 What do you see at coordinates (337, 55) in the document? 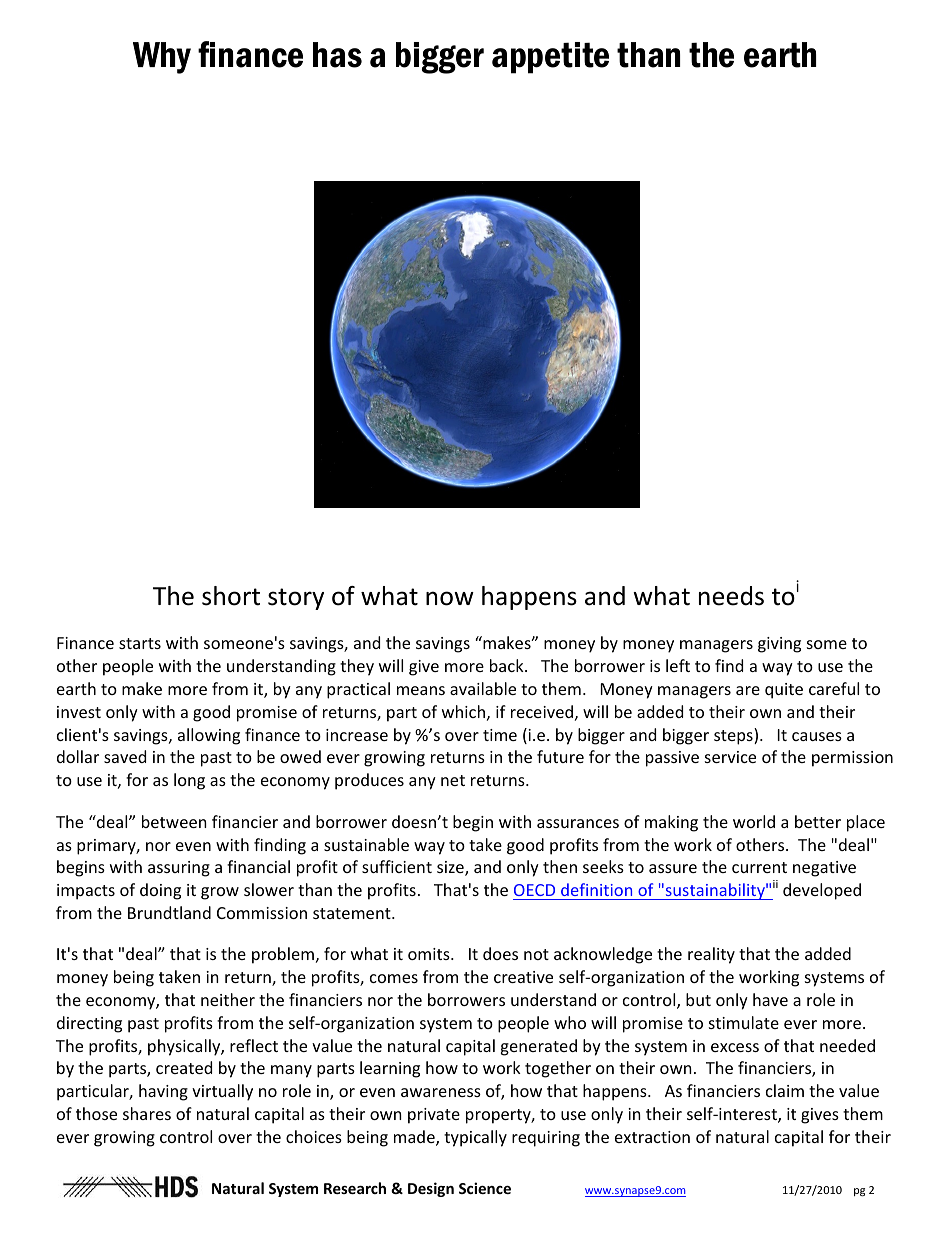
I see `has` at bounding box center [337, 55].
